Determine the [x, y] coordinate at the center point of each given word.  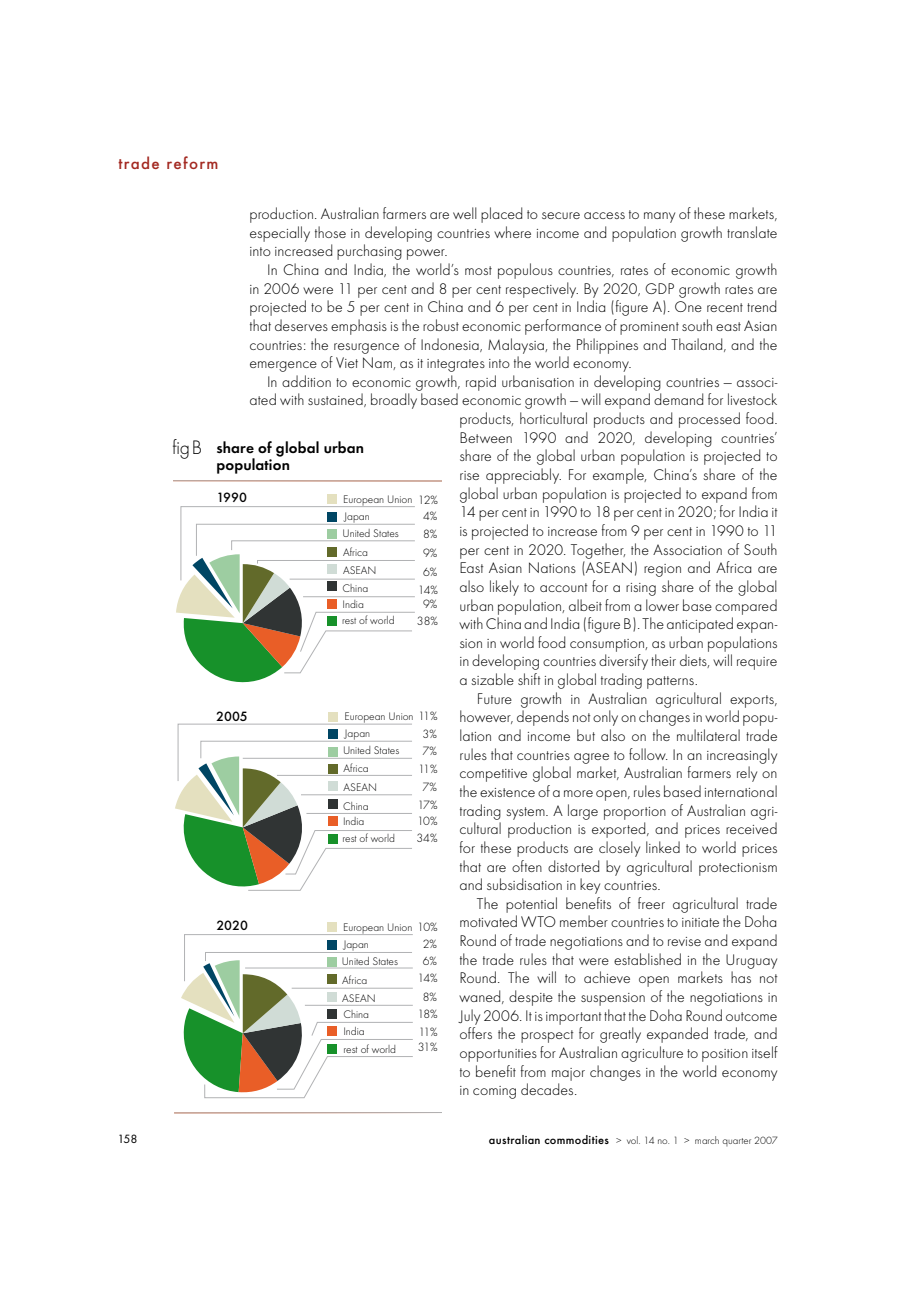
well [465, 213]
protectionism [738, 869]
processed [709, 420]
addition [306, 381]
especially [280, 234]
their [663, 660]
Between [486, 437]
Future [495, 698]
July [469, 1017]
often [527, 866]
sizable [492, 679]
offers [476, 1033]
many [659, 217]
